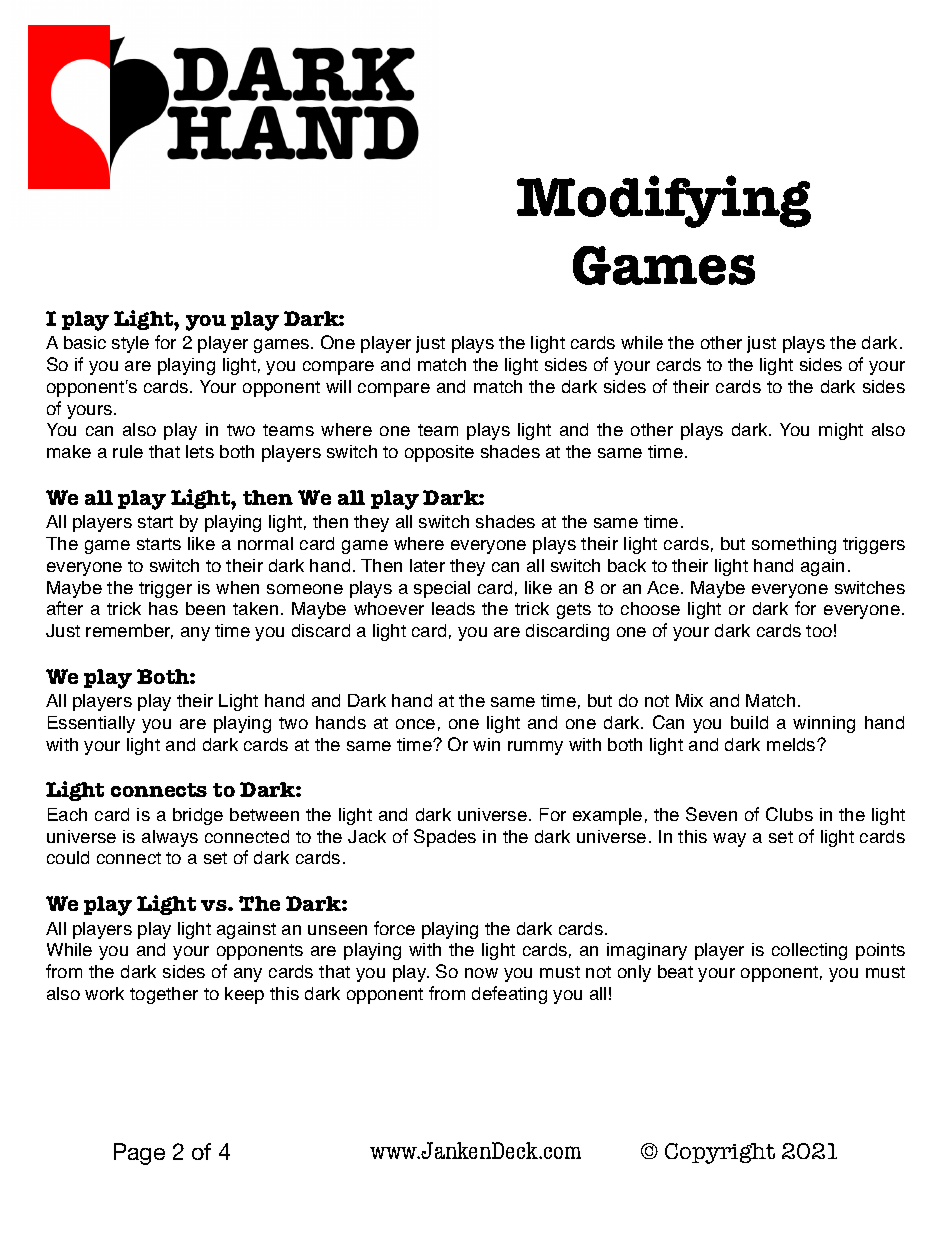 This document has width=952, height=1233. I want to click on style, so click(130, 344).
